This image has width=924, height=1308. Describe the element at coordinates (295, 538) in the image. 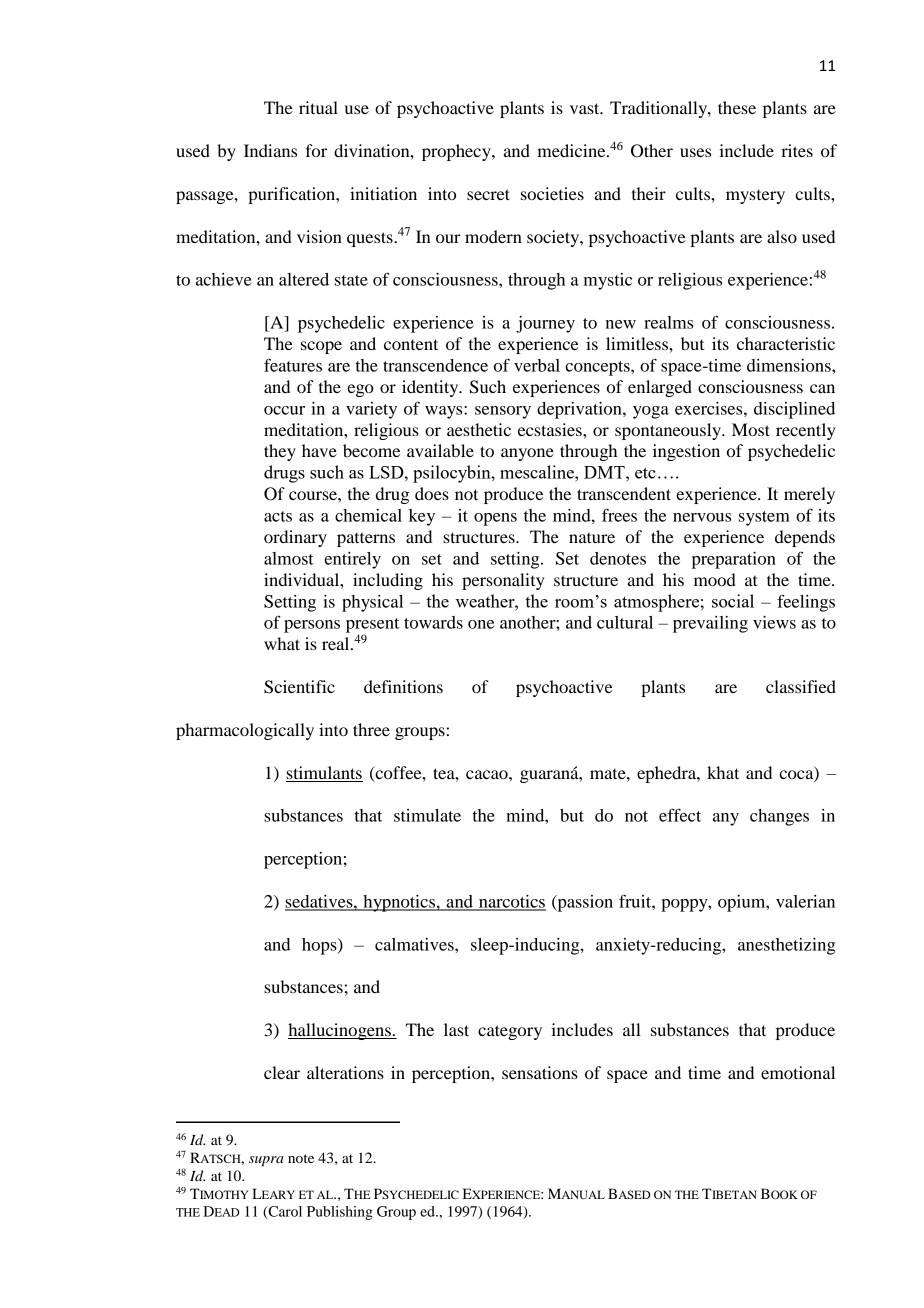

I see `ordinary` at that location.
